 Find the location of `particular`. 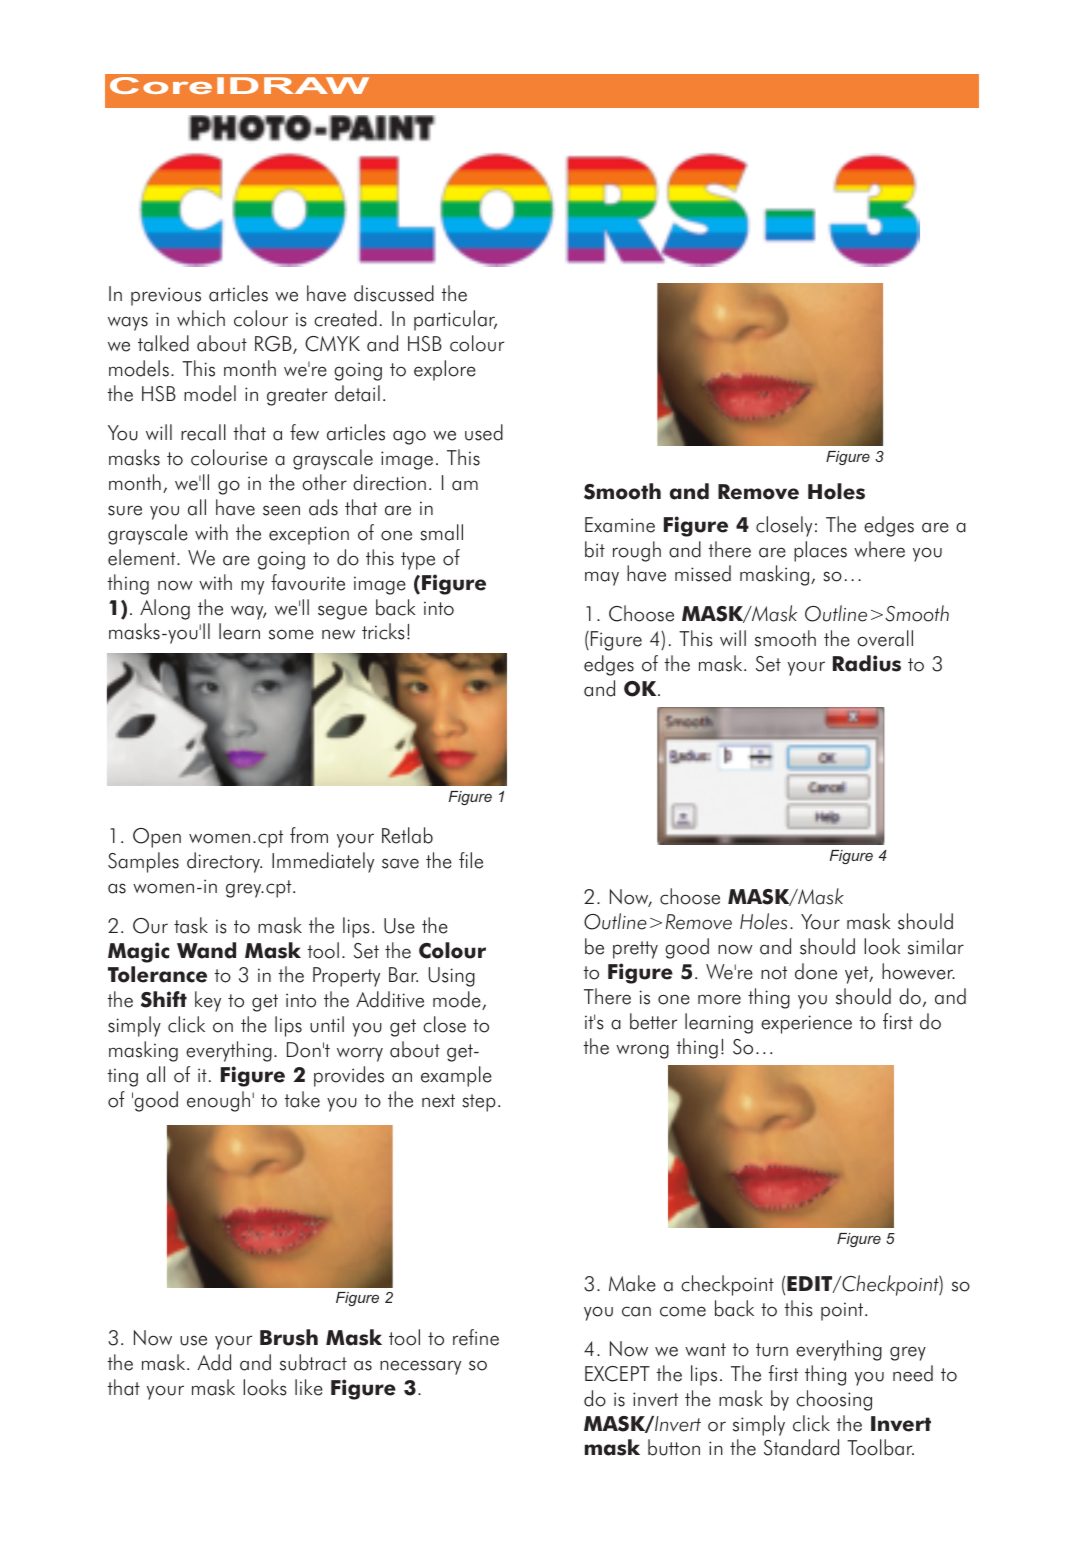

particular is located at coordinates (455, 320).
